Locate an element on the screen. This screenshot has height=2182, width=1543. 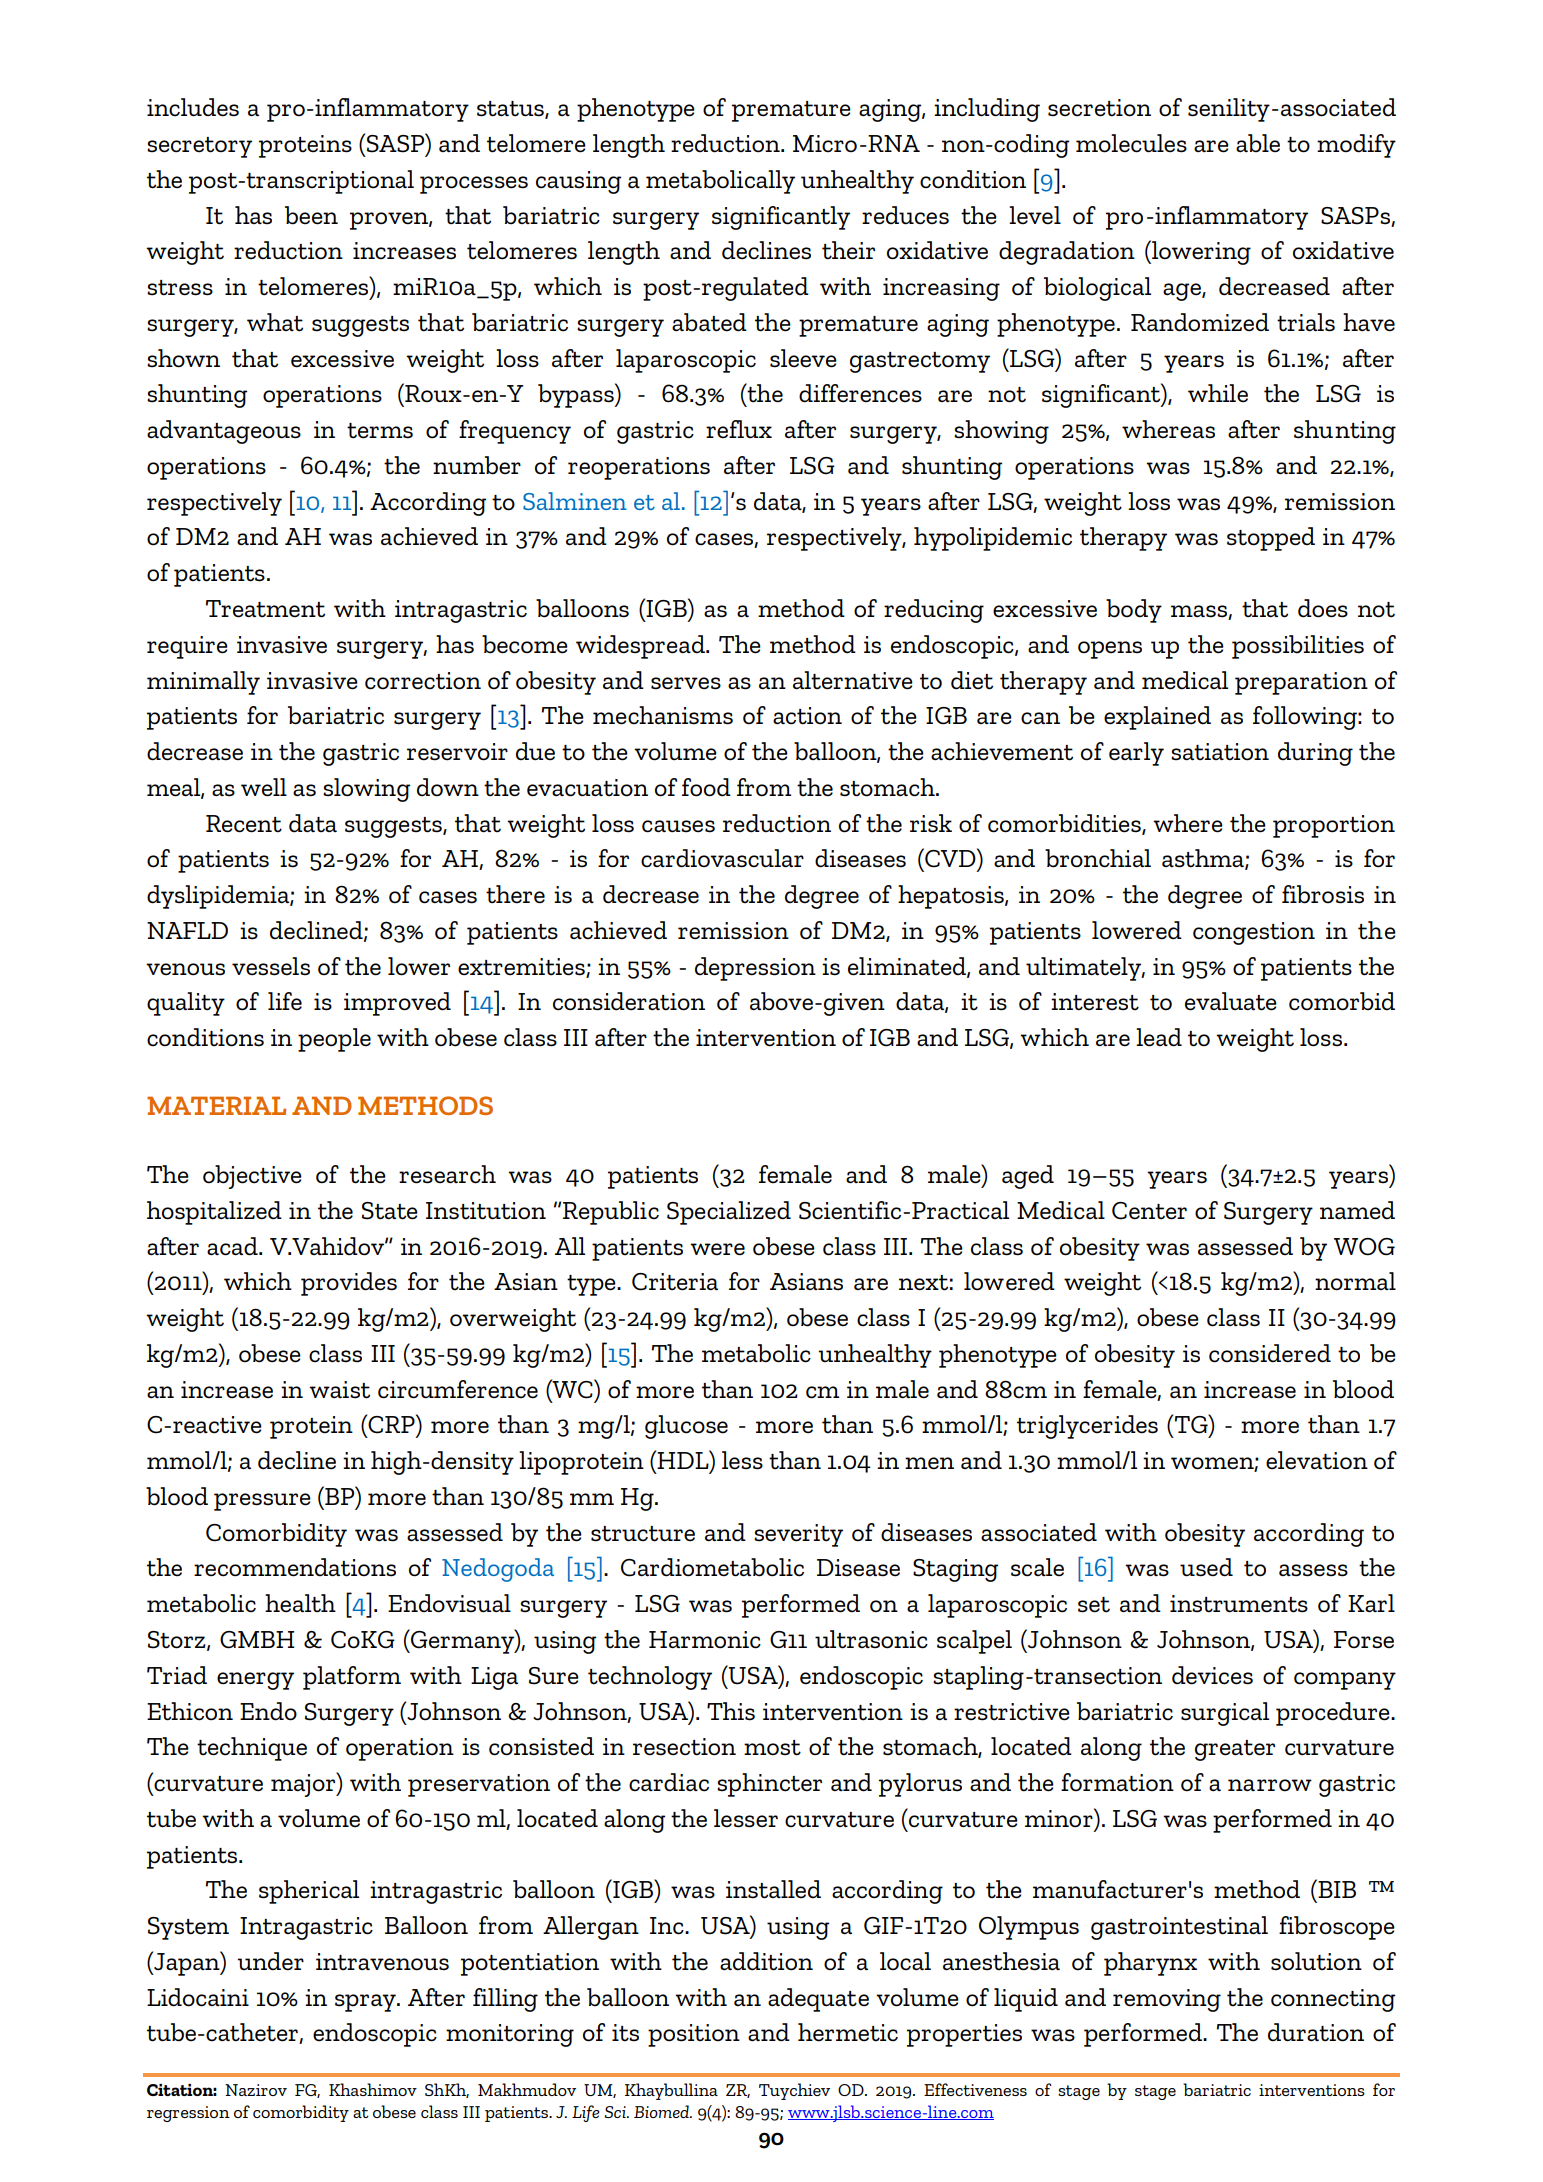
adequate is located at coordinates (818, 2000).
